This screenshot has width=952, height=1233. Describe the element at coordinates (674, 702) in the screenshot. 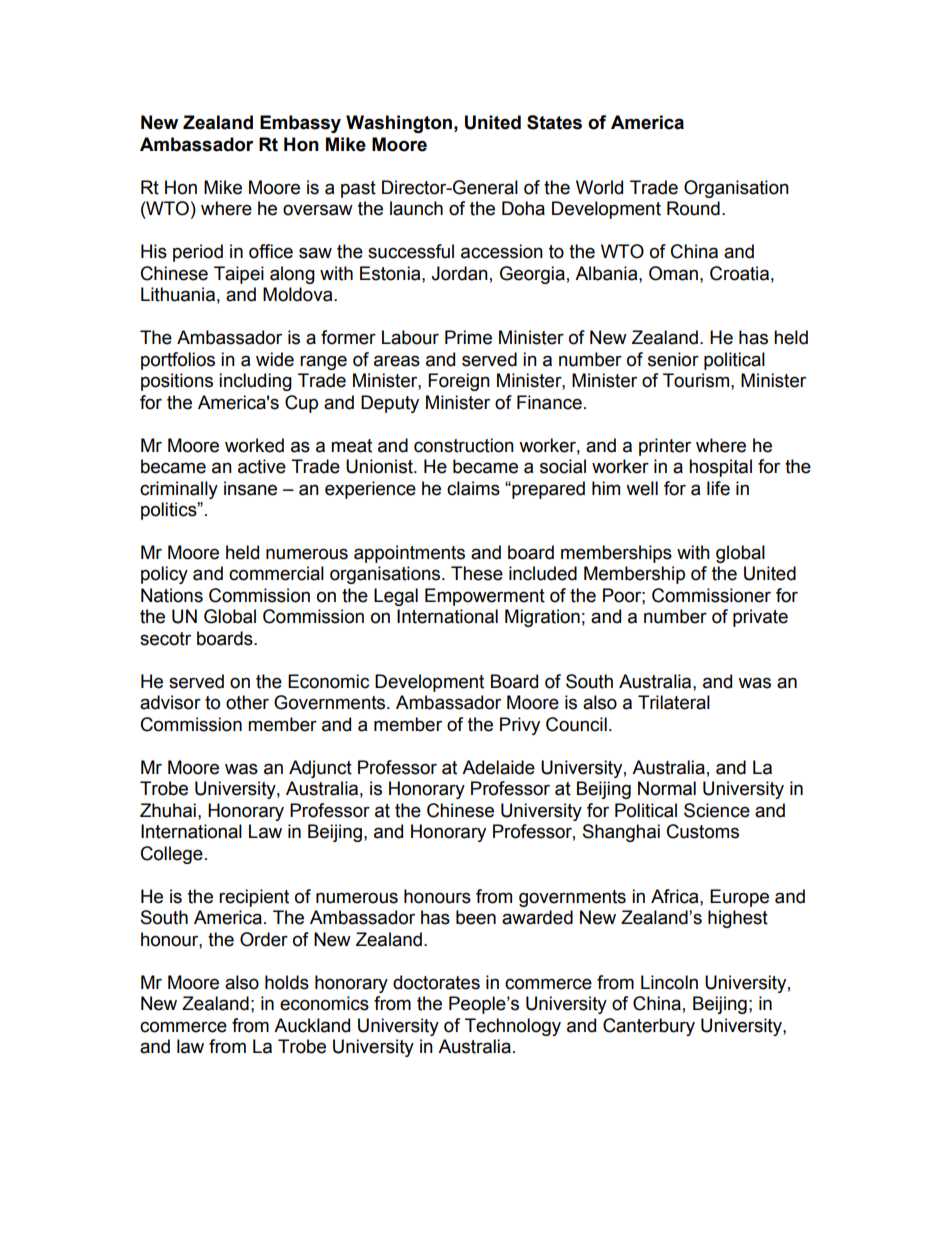

I see `Trilateral` at that location.
